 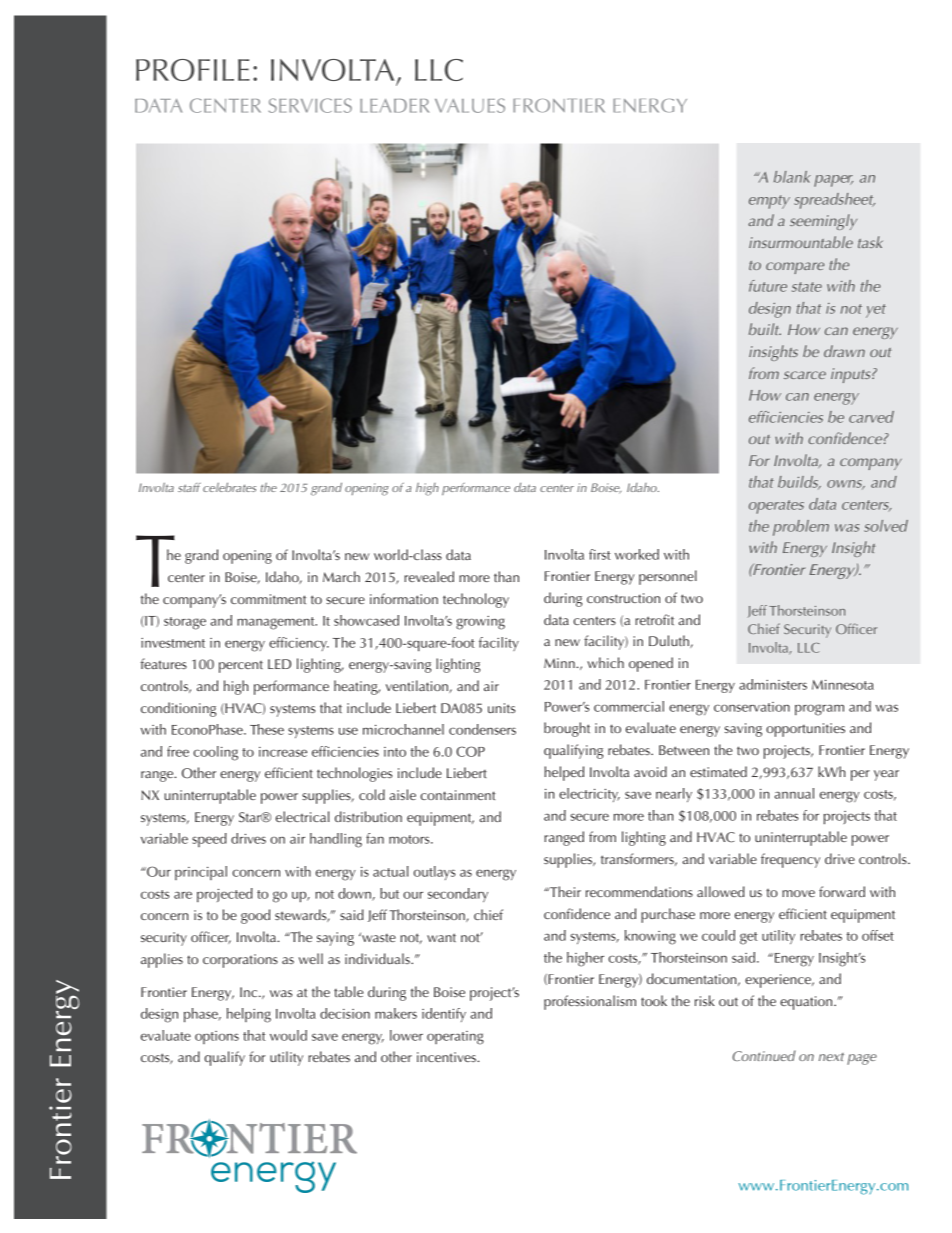 What do you see at coordinates (501, 708) in the page?
I see `units` at bounding box center [501, 708].
